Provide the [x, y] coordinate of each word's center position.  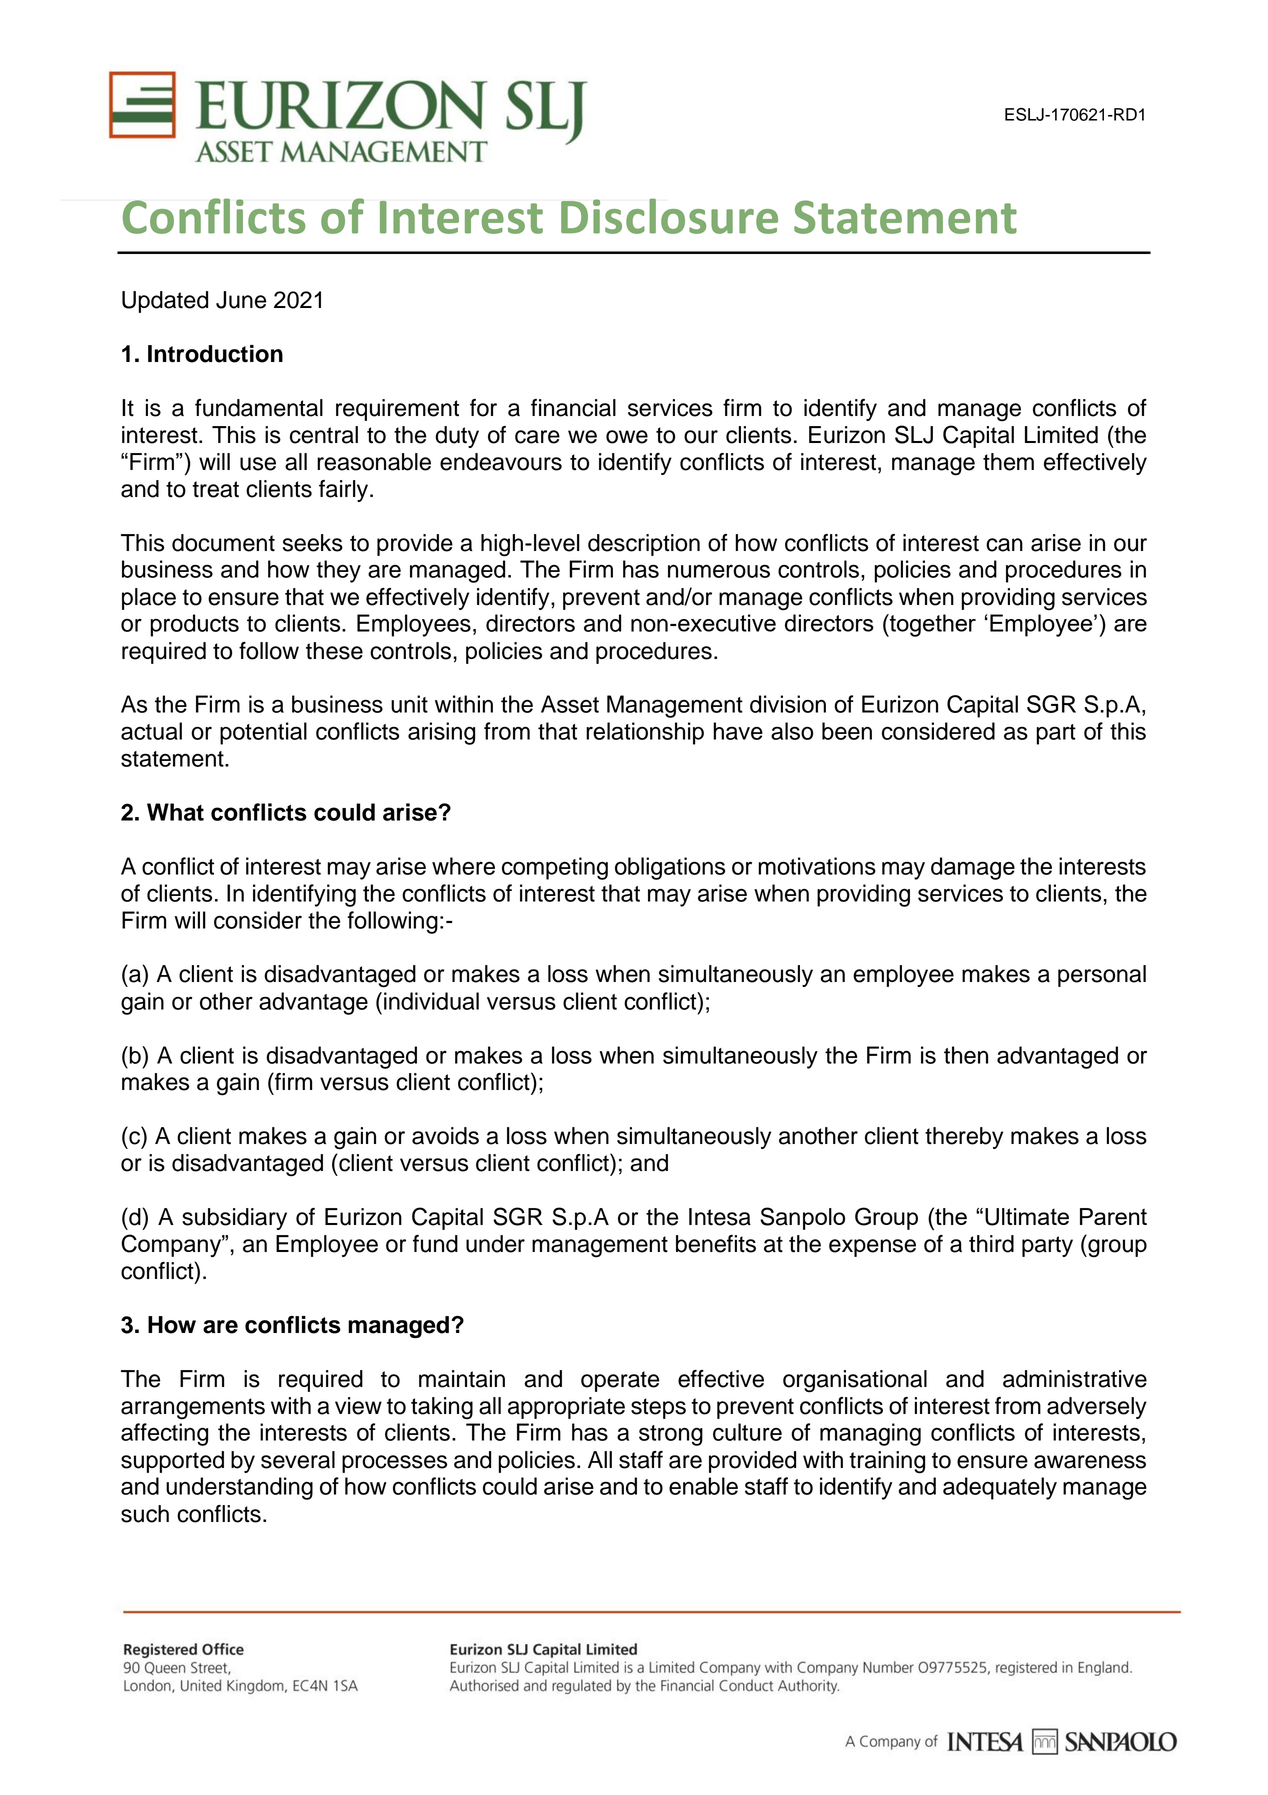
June [241, 300]
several [298, 1460]
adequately [1000, 1488]
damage [973, 868]
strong [671, 1435]
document [223, 543]
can [1004, 545]
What [175, 812]
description [644, 545]
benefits [716, 1244]
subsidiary [234, 1219]
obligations [670, 868]
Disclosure [669, 216]
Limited [1061, 435]
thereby [964, 1138]
